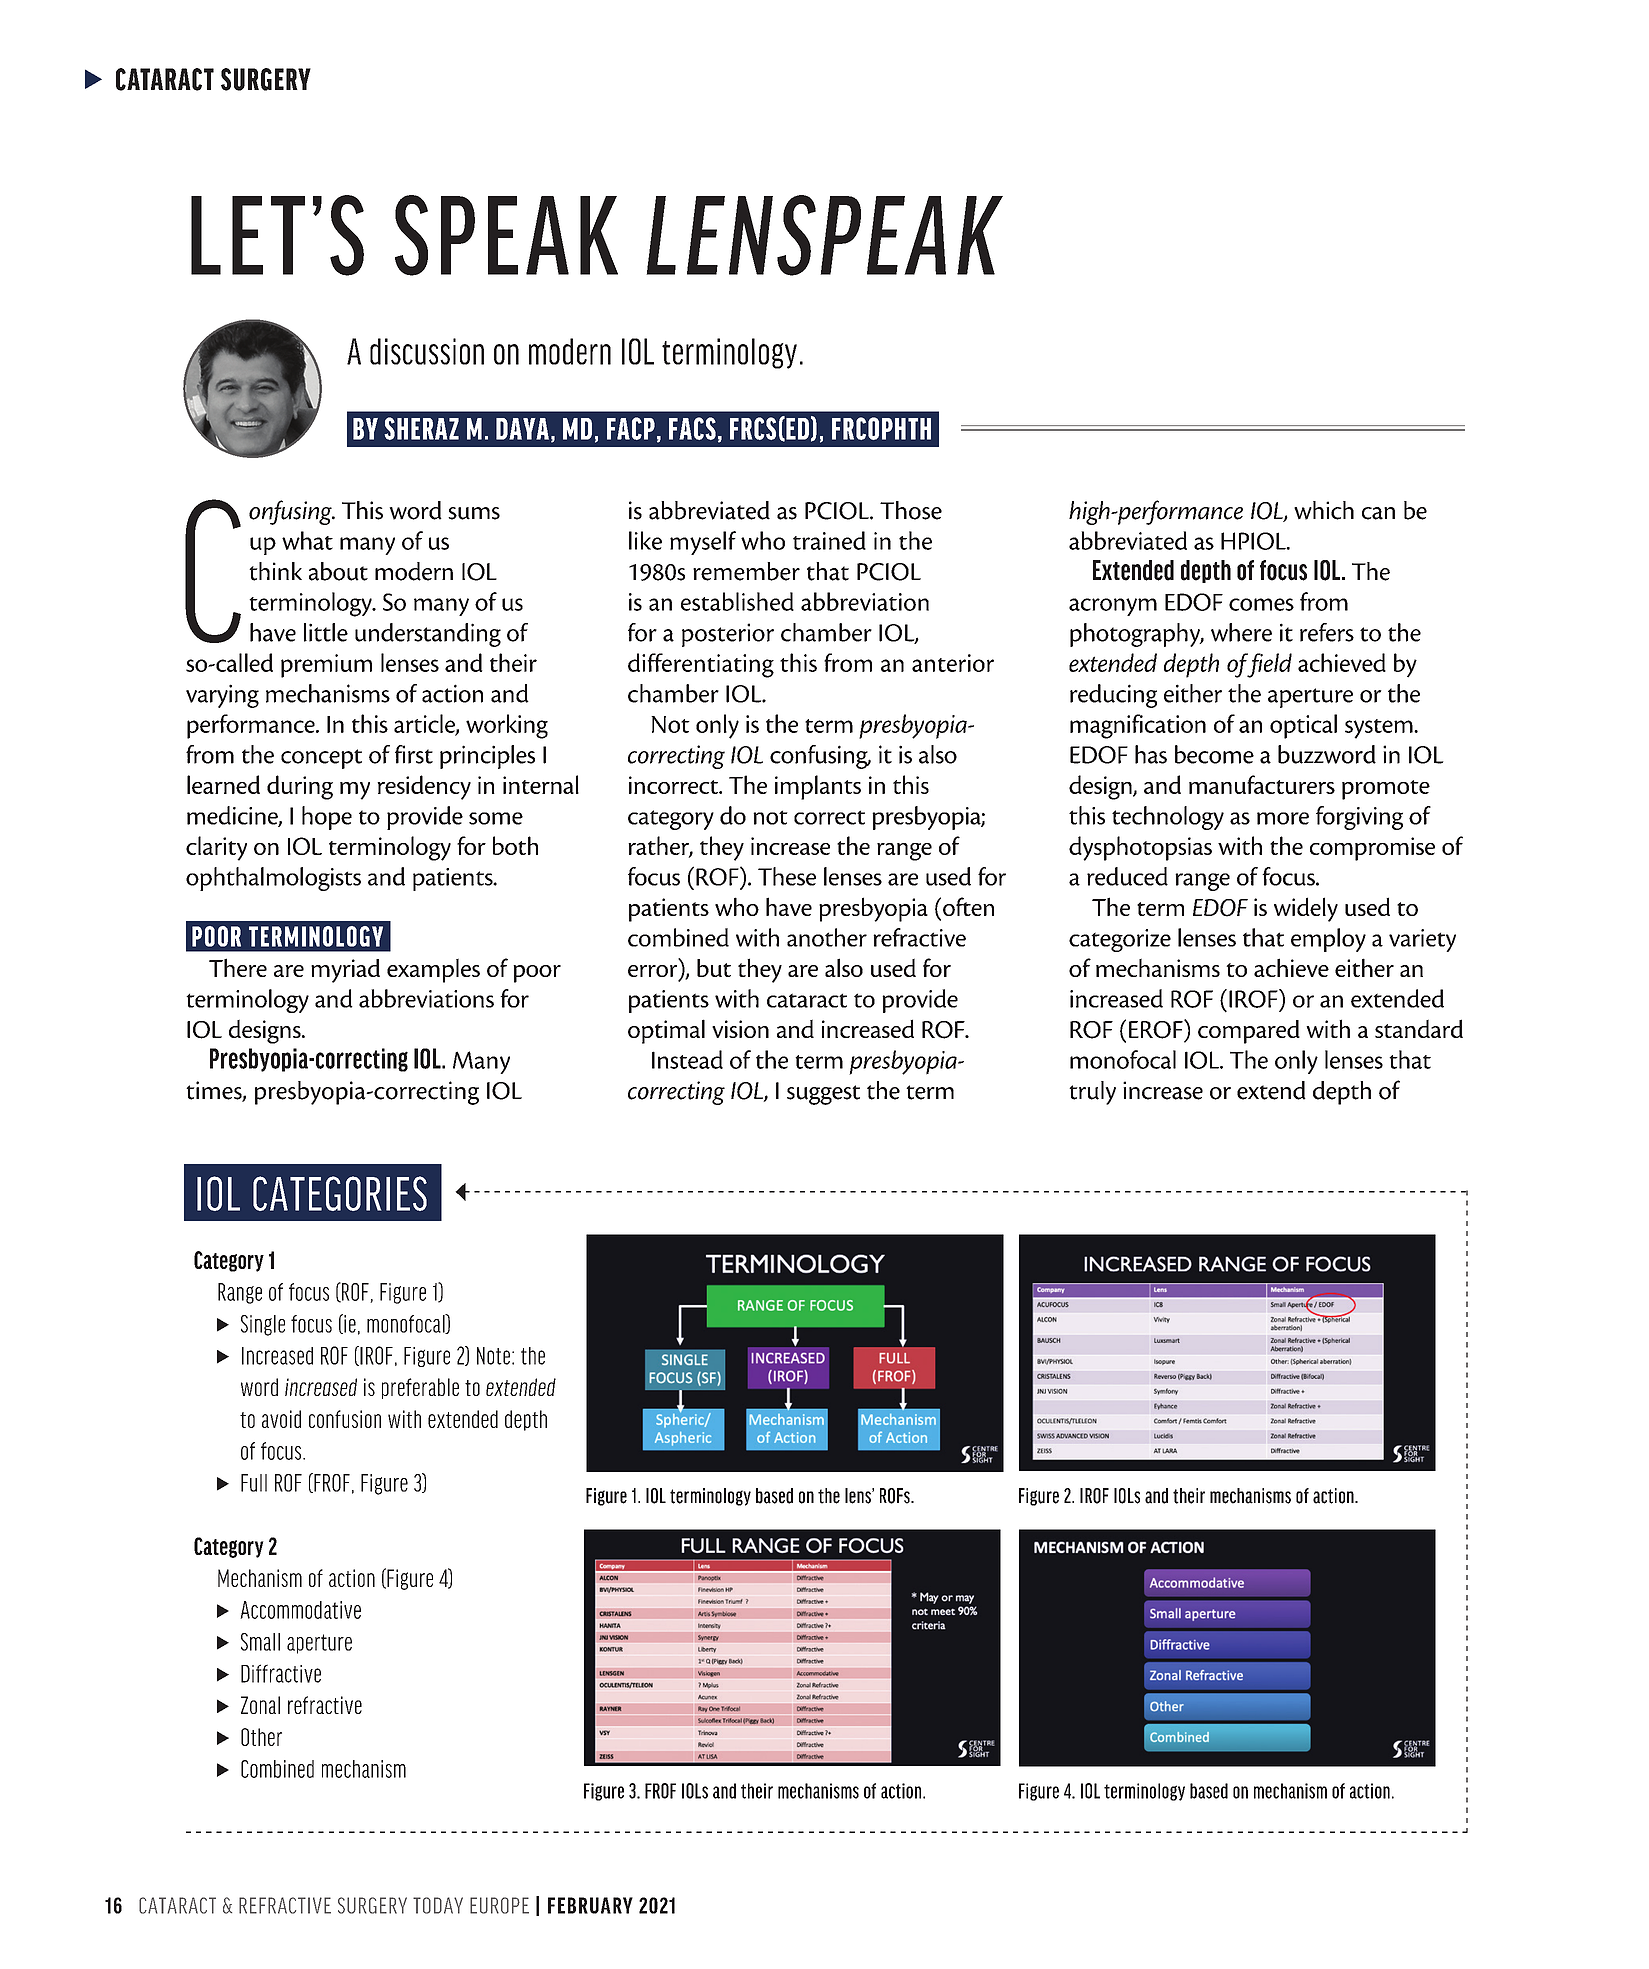  What do you see at coordinates (1249, 1032) in the screenshot?
I see `compared` at bounding box center [1249, 1032].
